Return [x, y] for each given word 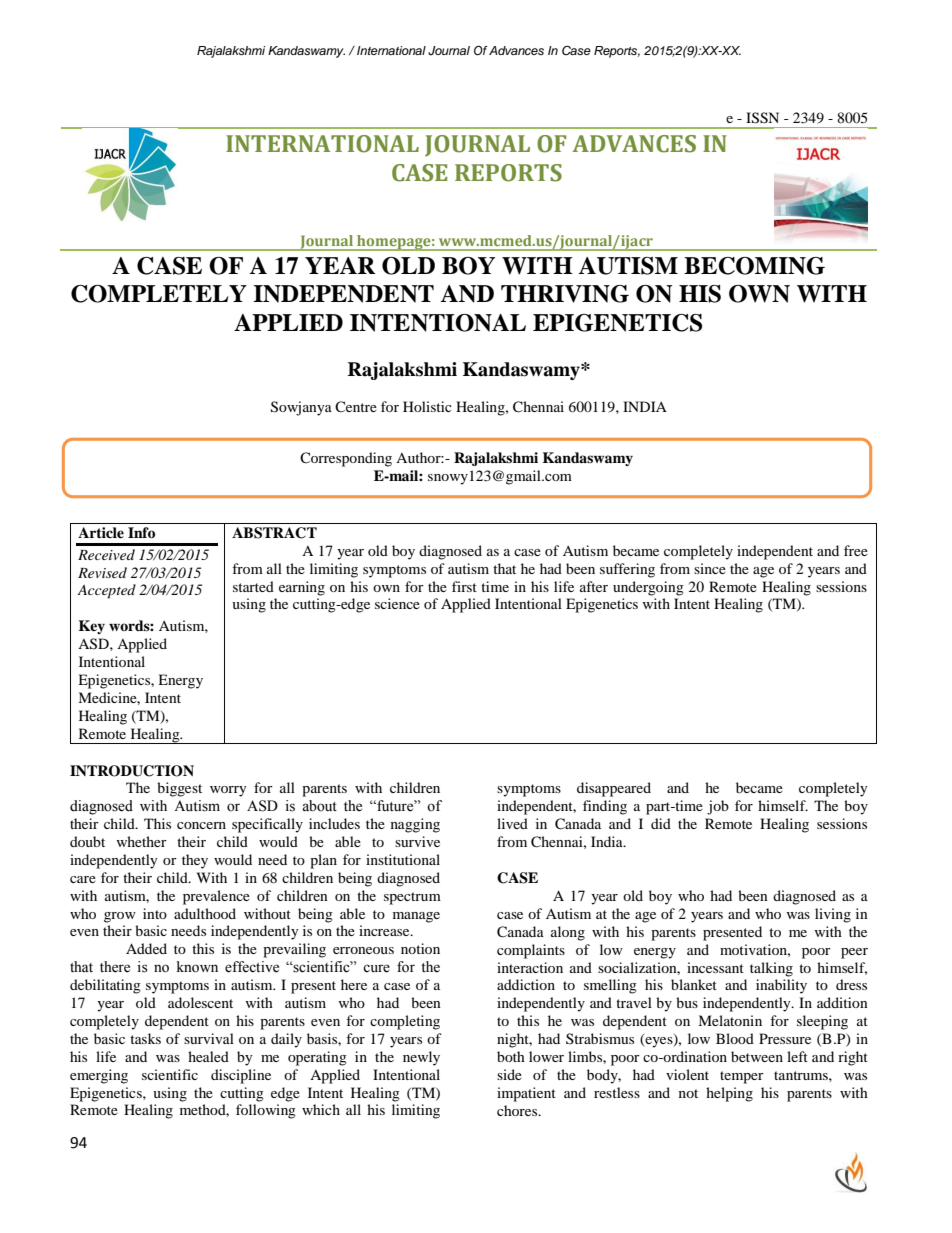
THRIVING [565, 294]
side [509, 1074]
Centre [356, 406]
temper [742, 1077]
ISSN [762, 118]
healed [208, 1056]
